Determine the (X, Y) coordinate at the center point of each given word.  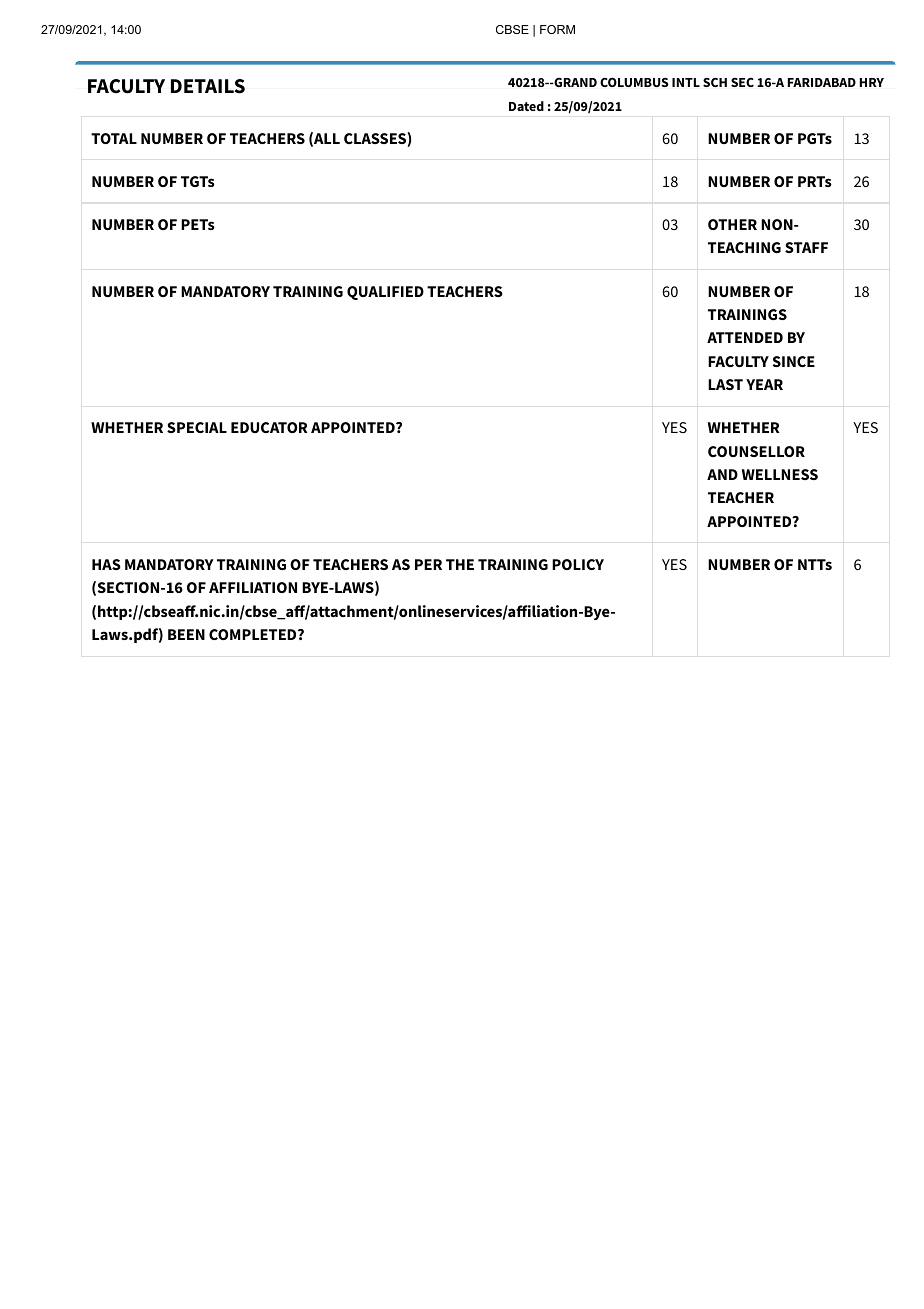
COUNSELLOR (756, 451)
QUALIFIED (385, 293)
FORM (557, 29)
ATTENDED (745, 337)
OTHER (732, 224)
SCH (715, 82)
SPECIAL (197, 427)
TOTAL (114, 138)
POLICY (578, 564)
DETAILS (208, 86)
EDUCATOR (269, 427)
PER (428, 564)
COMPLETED (254, 634)
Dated (526, 106)
